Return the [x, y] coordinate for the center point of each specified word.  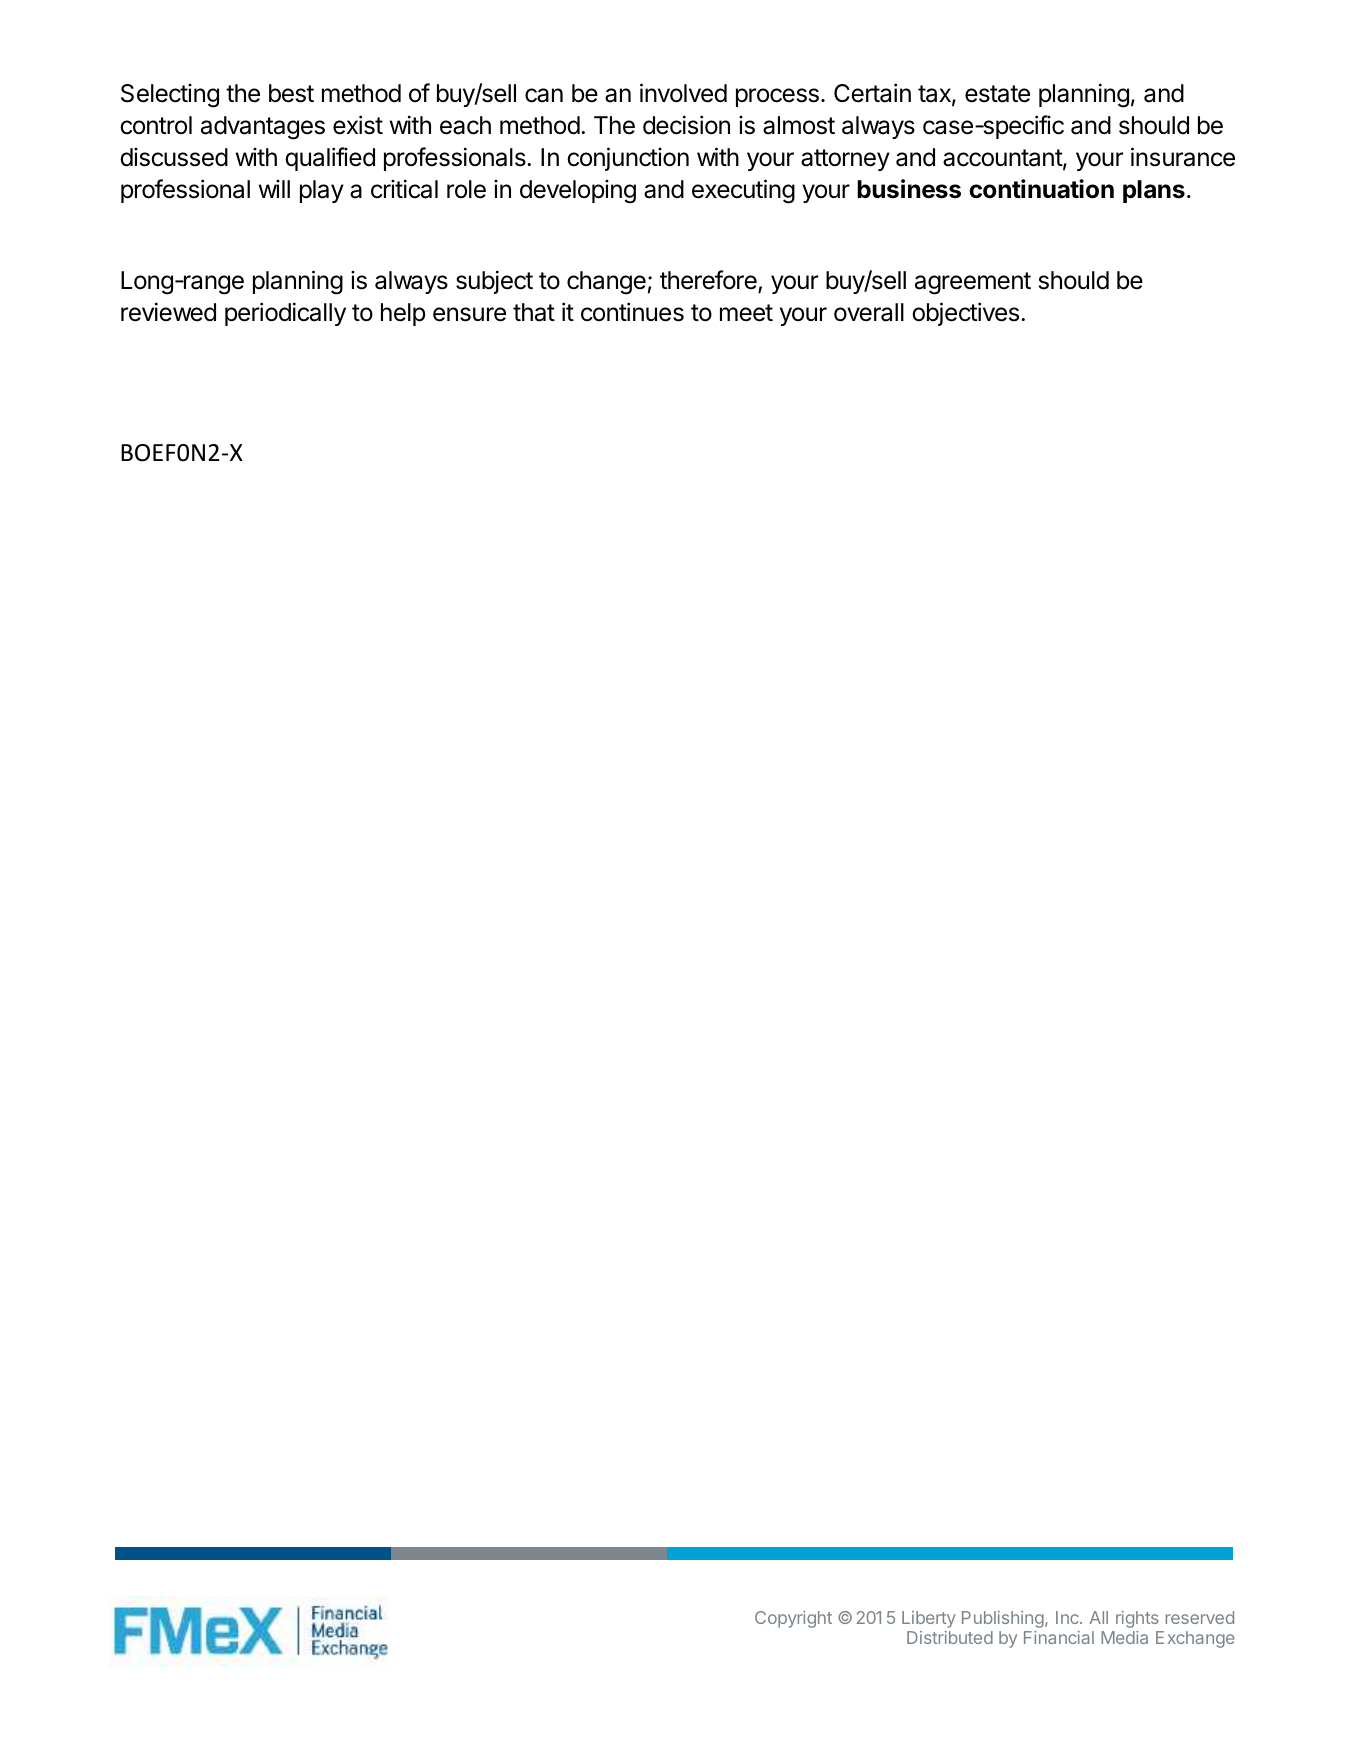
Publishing [1004, 1619]
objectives [967, 314]
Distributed [950, 1637]
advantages [263, 128]
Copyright [793, 1619]
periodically [285, 314]
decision [686, 125]
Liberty [929, 1619]
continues [632, 312]
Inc [1068, 1617]
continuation [1041, 189]
